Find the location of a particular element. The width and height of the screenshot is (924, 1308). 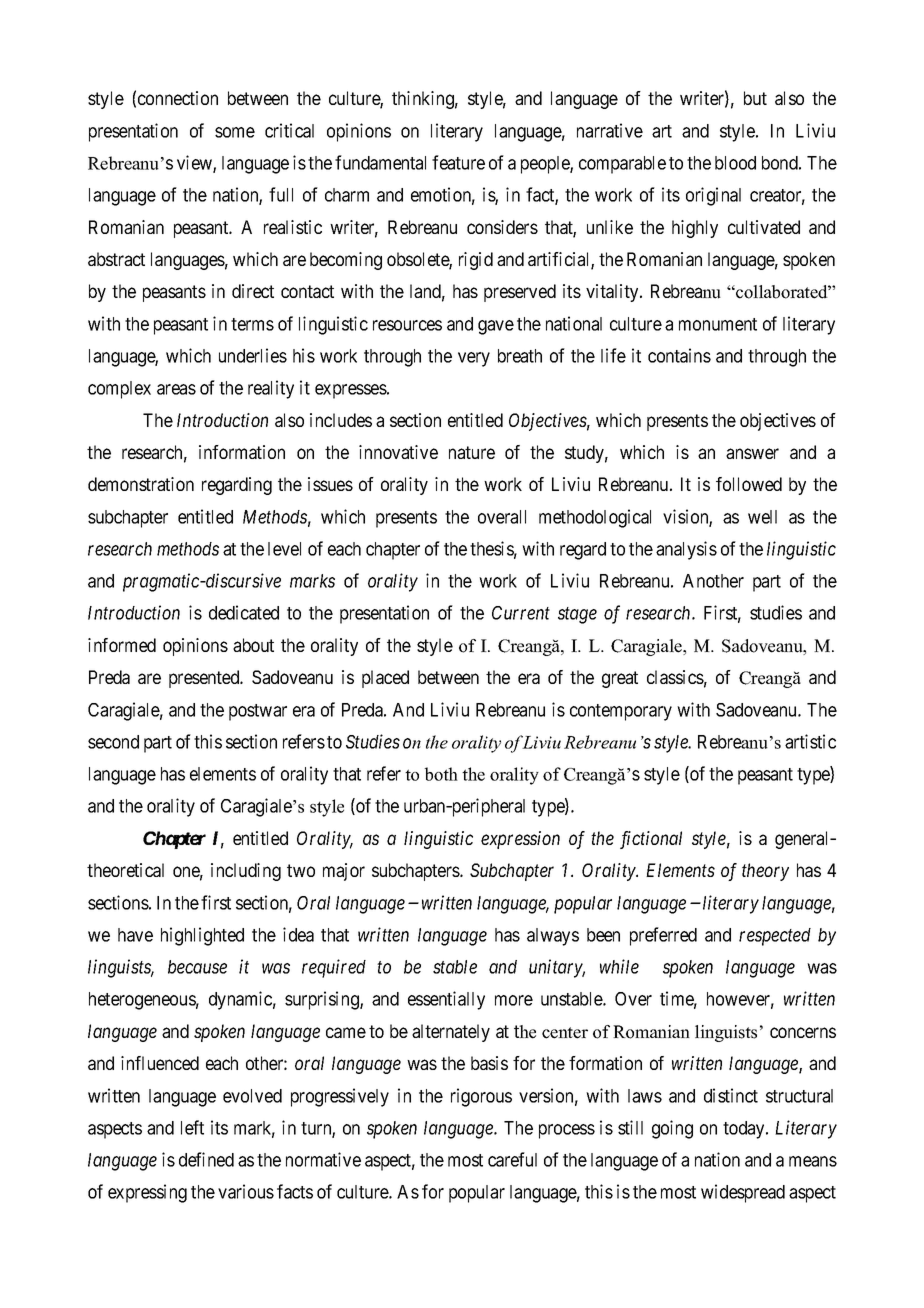

careful is located at coordinates (512, 1159).
